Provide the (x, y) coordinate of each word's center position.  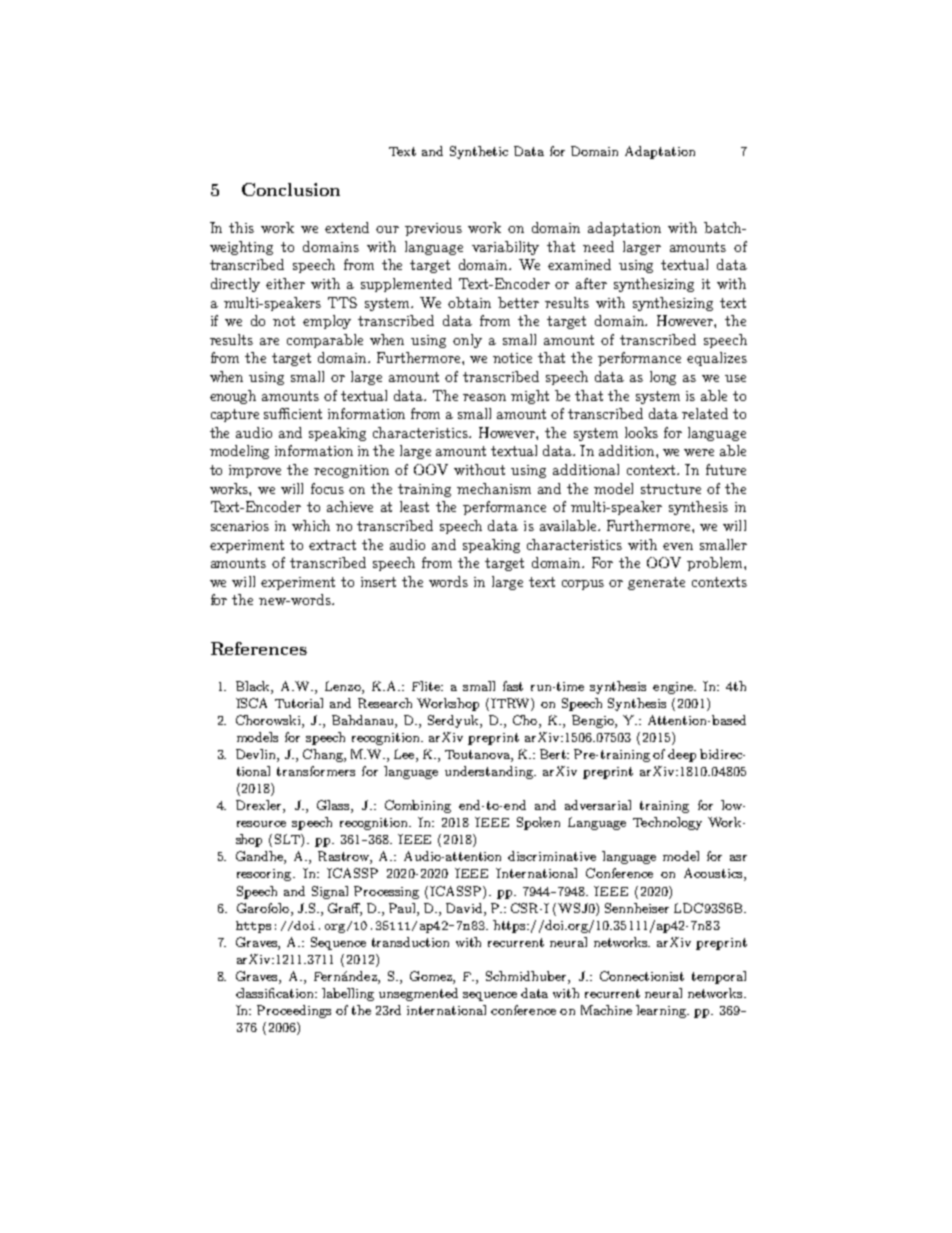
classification (276, 993)
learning (662, 1011)
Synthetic (479, 152)
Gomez (432, 977)
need (598, 246)
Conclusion (291, 189)
